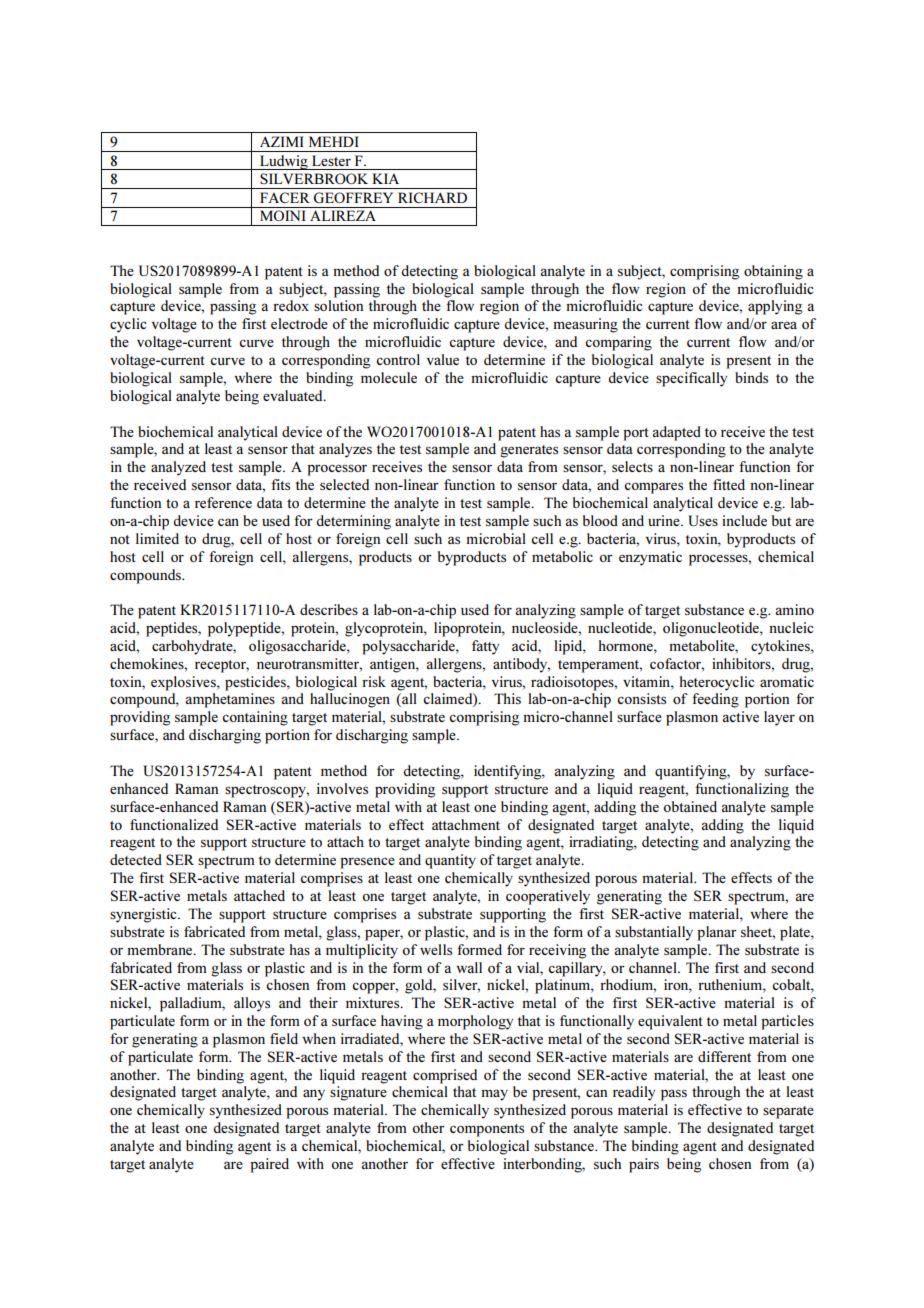 Image resolution: width=924 pixels, height=1308 pixels. I want to click on Ludwig, so click(284, 162).
